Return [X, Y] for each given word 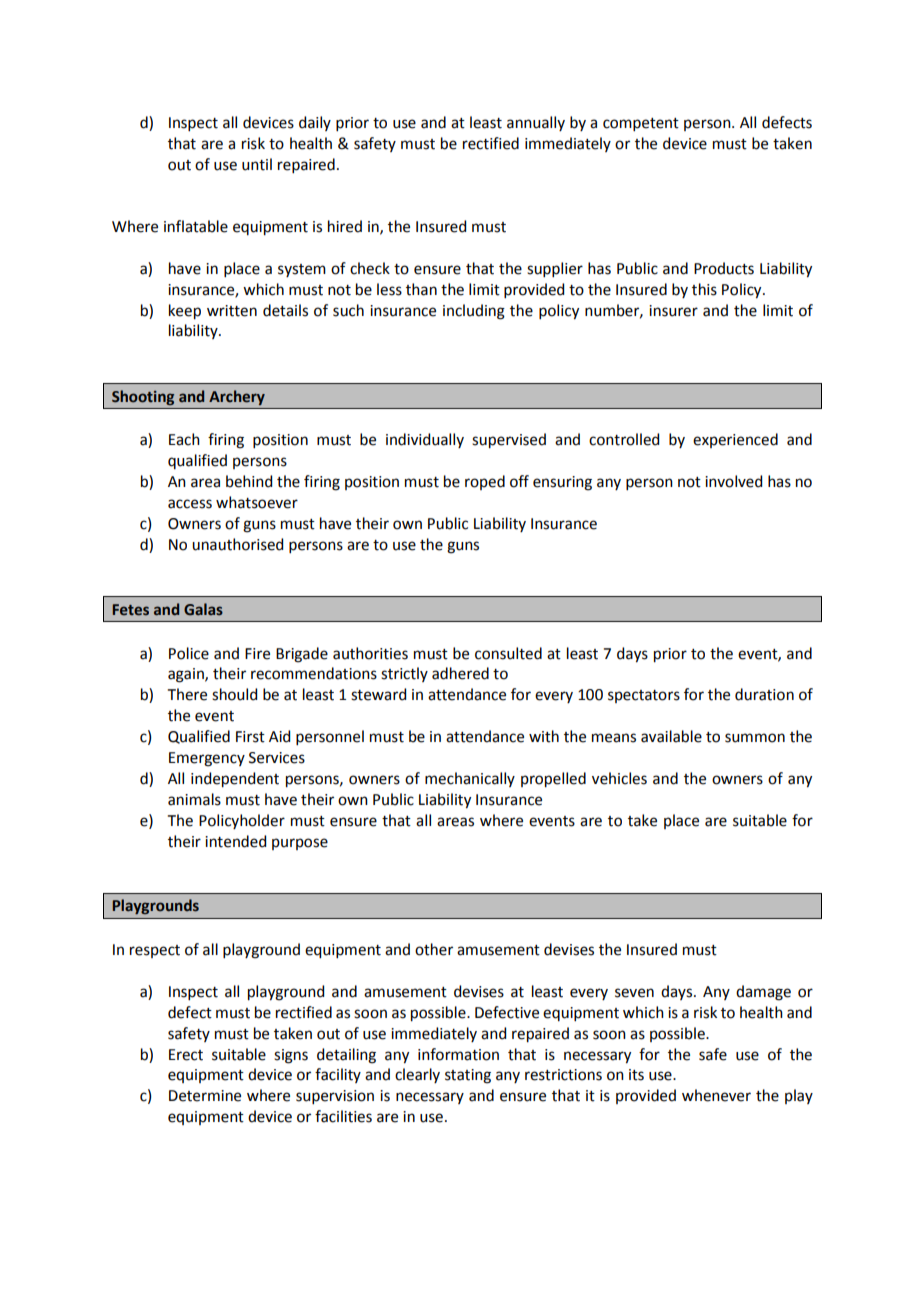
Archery [237, 397]
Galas [203, 609]
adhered [460, 673]
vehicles [619, 778]
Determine [205, 1096]
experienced [735, 440]
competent [641, 124]
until [257, 164]
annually [536, 123]
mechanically [470, 779]
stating [468, 1076]
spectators [644, 696]
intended [235, 841]
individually [425, 440]
